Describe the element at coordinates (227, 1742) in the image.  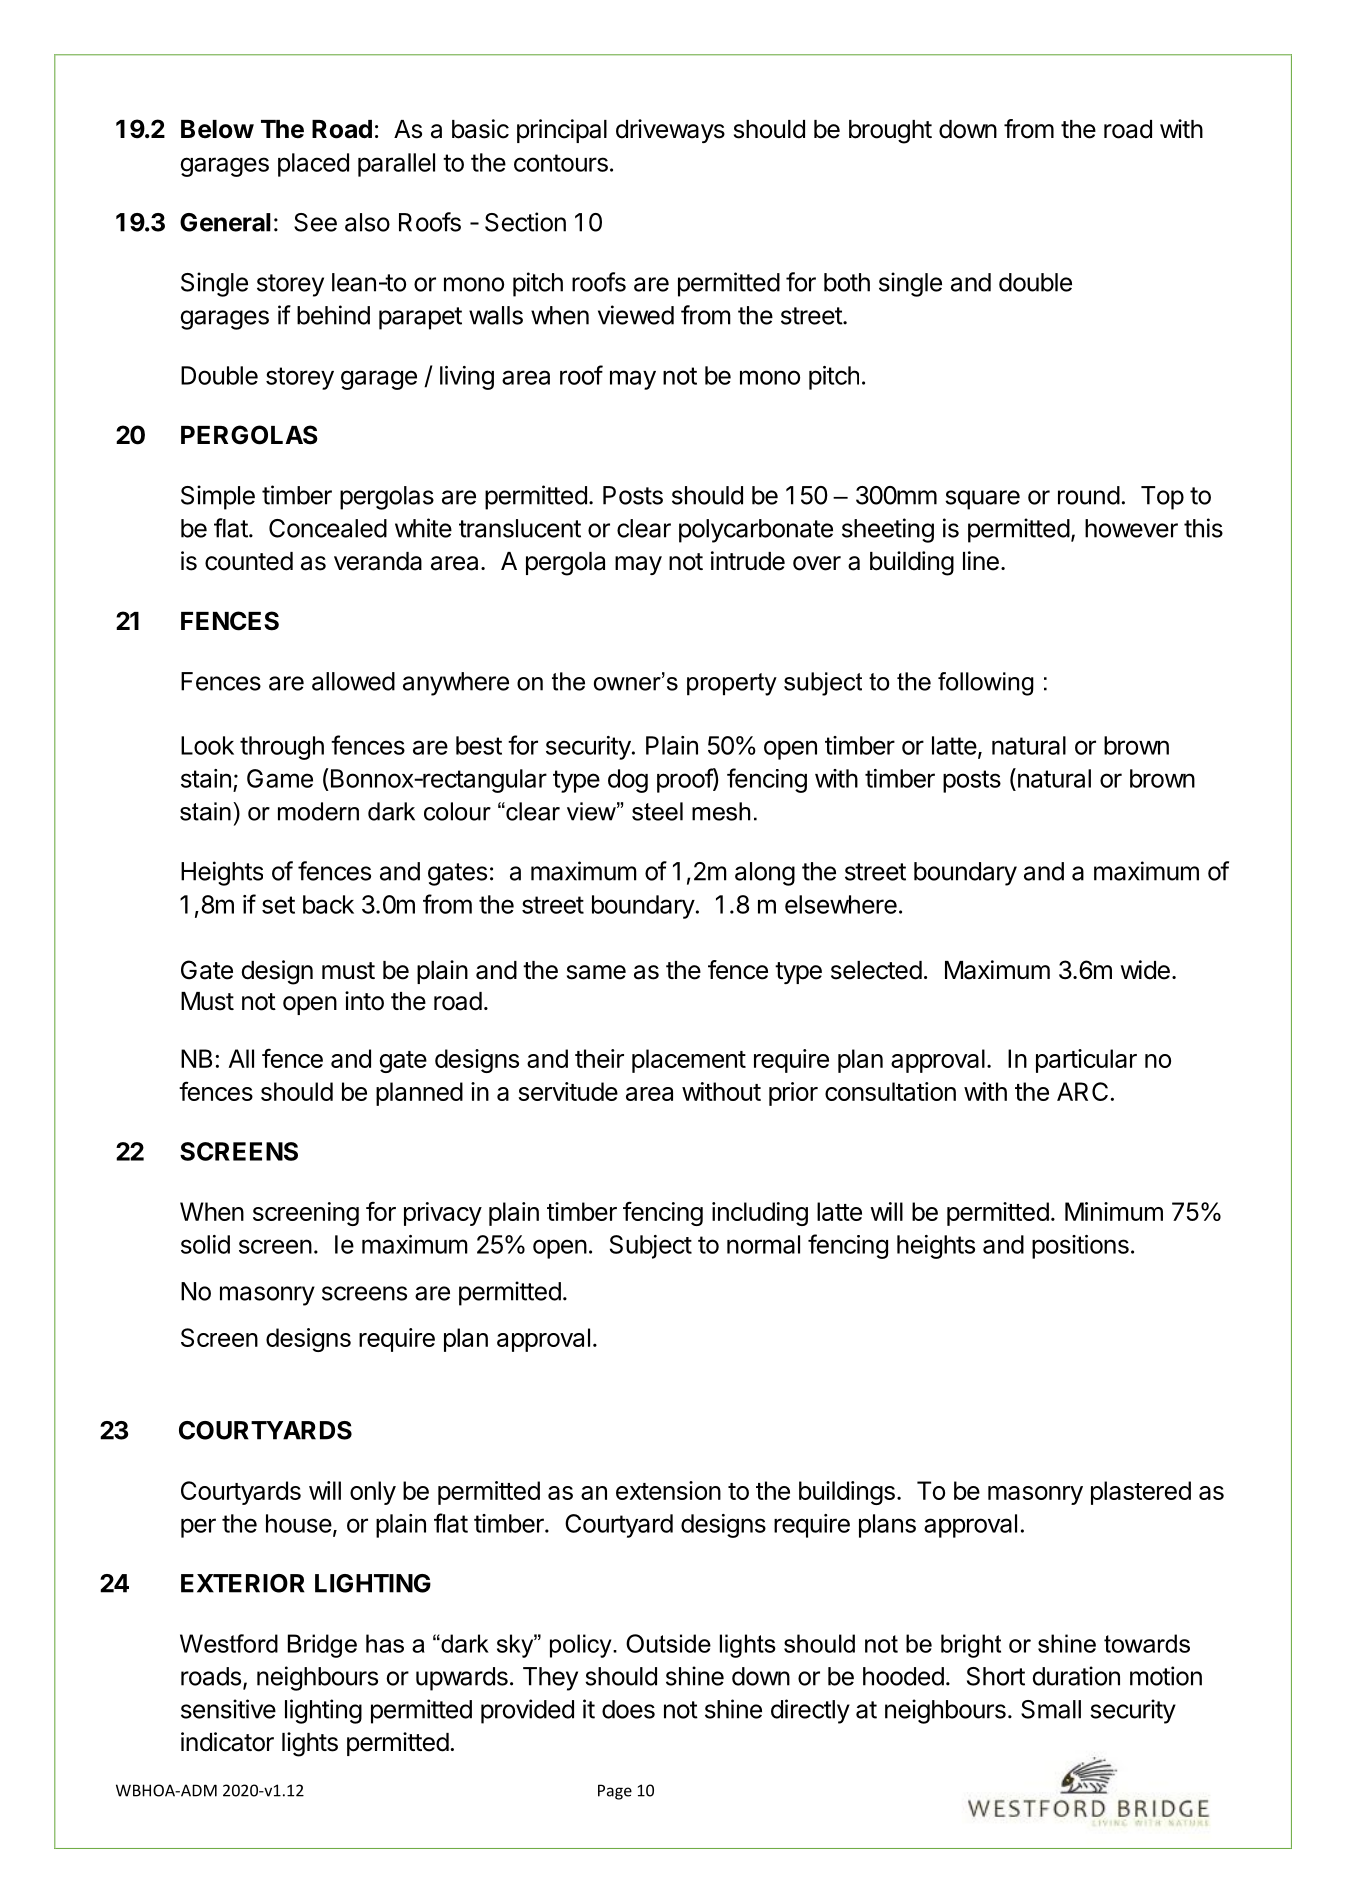
I see `indicator` at that location.
